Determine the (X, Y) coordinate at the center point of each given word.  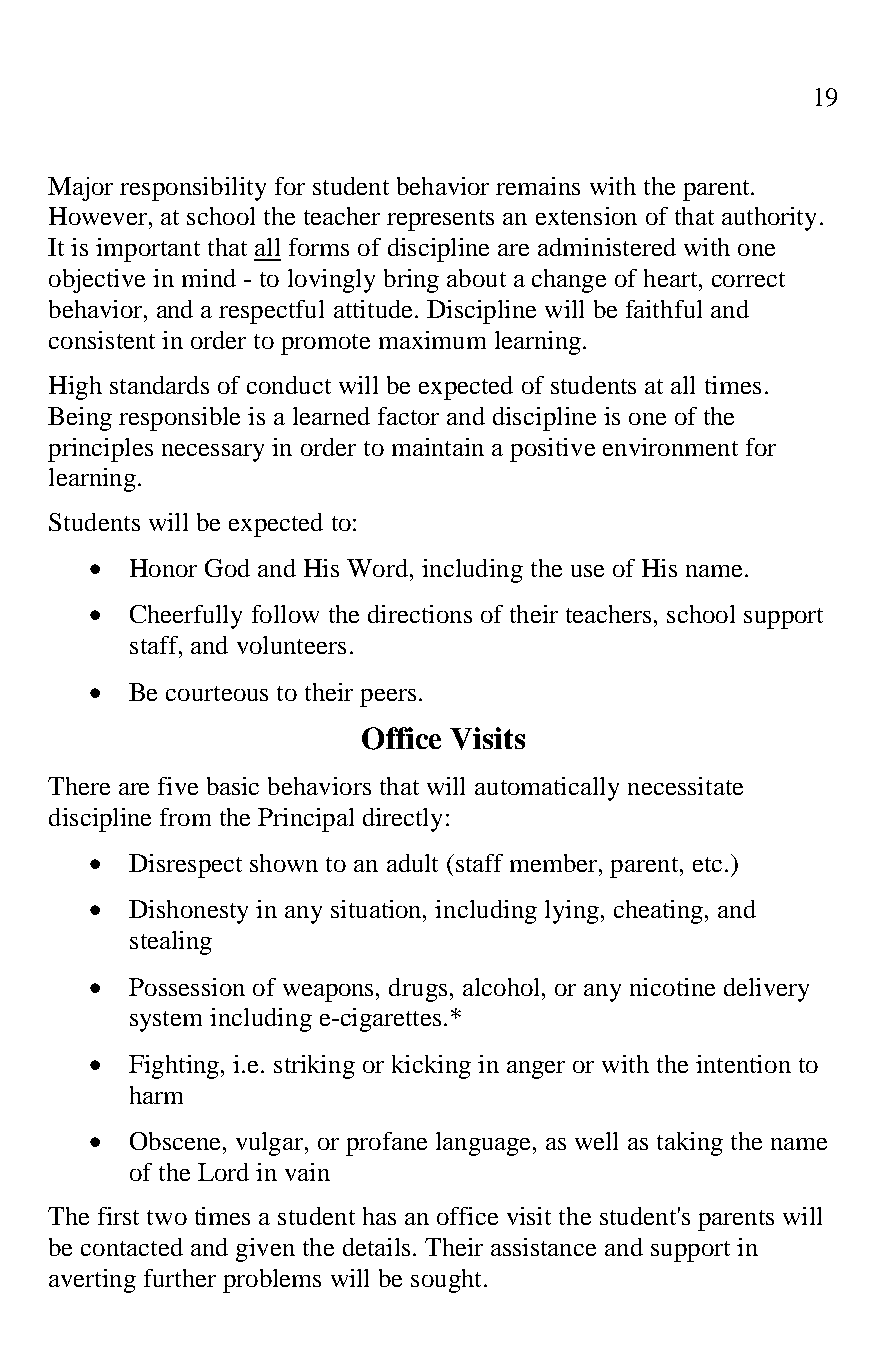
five (178, 786)
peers (388, 698)
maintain (438, 447)
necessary (213, 453)
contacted (132, 1247)
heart (672, 278)
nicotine (672, 987)
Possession (187, 987)
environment (670, 447)
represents (440, 220)
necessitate (685, 786)
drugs (418, 990)
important (148, 250)
